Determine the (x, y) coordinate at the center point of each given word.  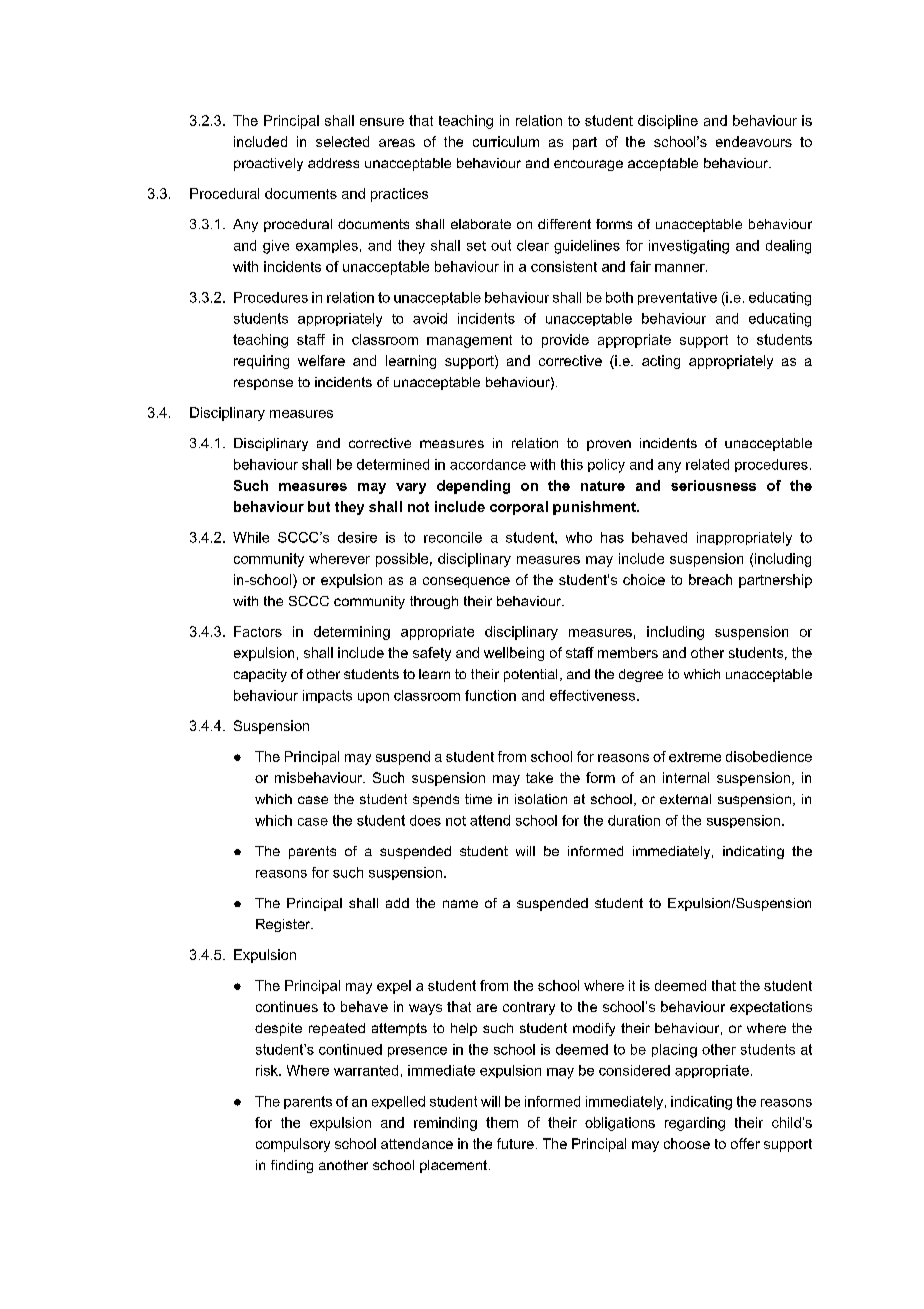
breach (710, 579)
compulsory (293, 1145)
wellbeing (514, 654)
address (333, 163)
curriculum (506, 141)
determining (352, 633)
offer (745, 1143)
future (515, 1143)
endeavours (754, 141)
